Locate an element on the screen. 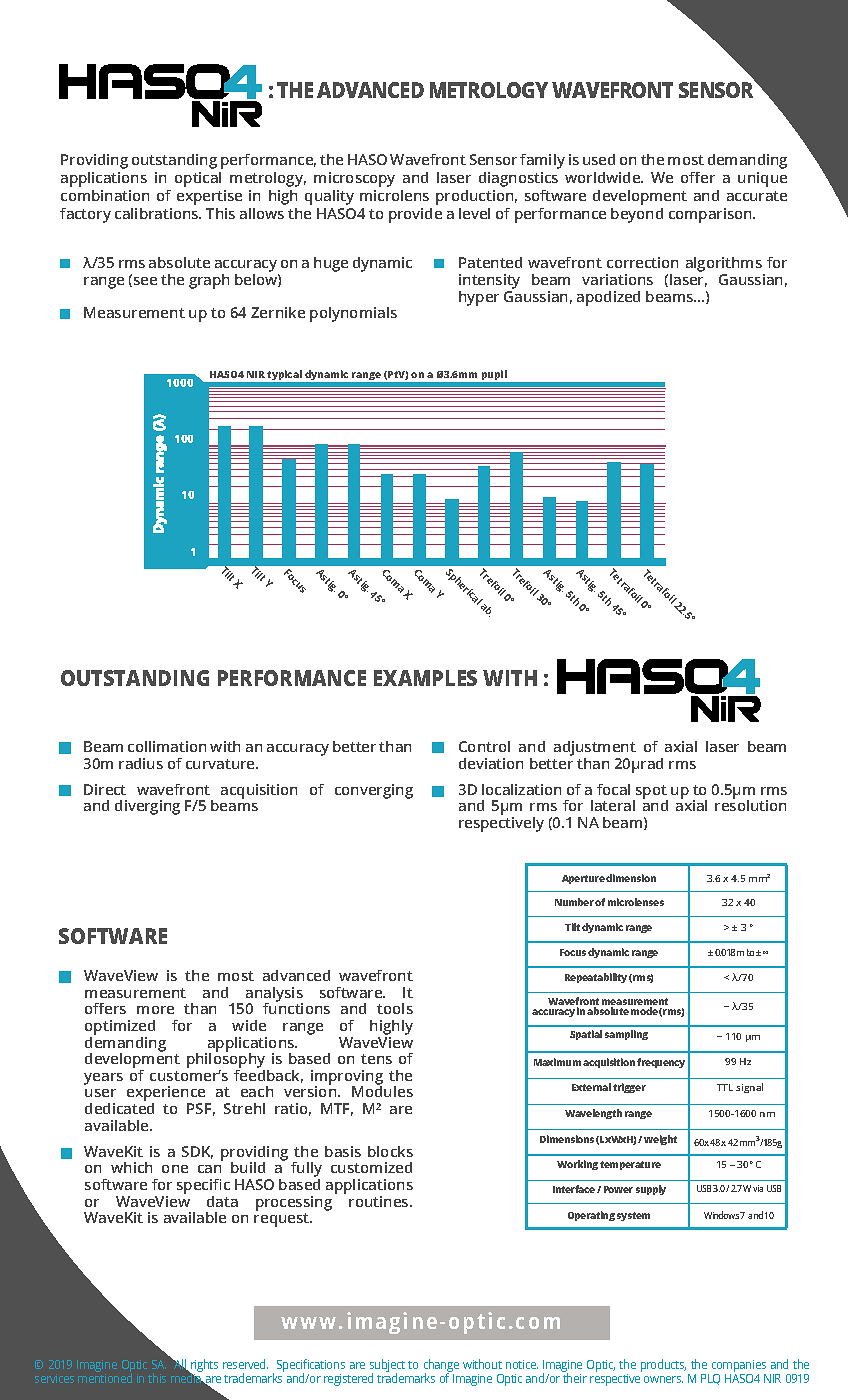  spot is located at coordinates (651, 793).
